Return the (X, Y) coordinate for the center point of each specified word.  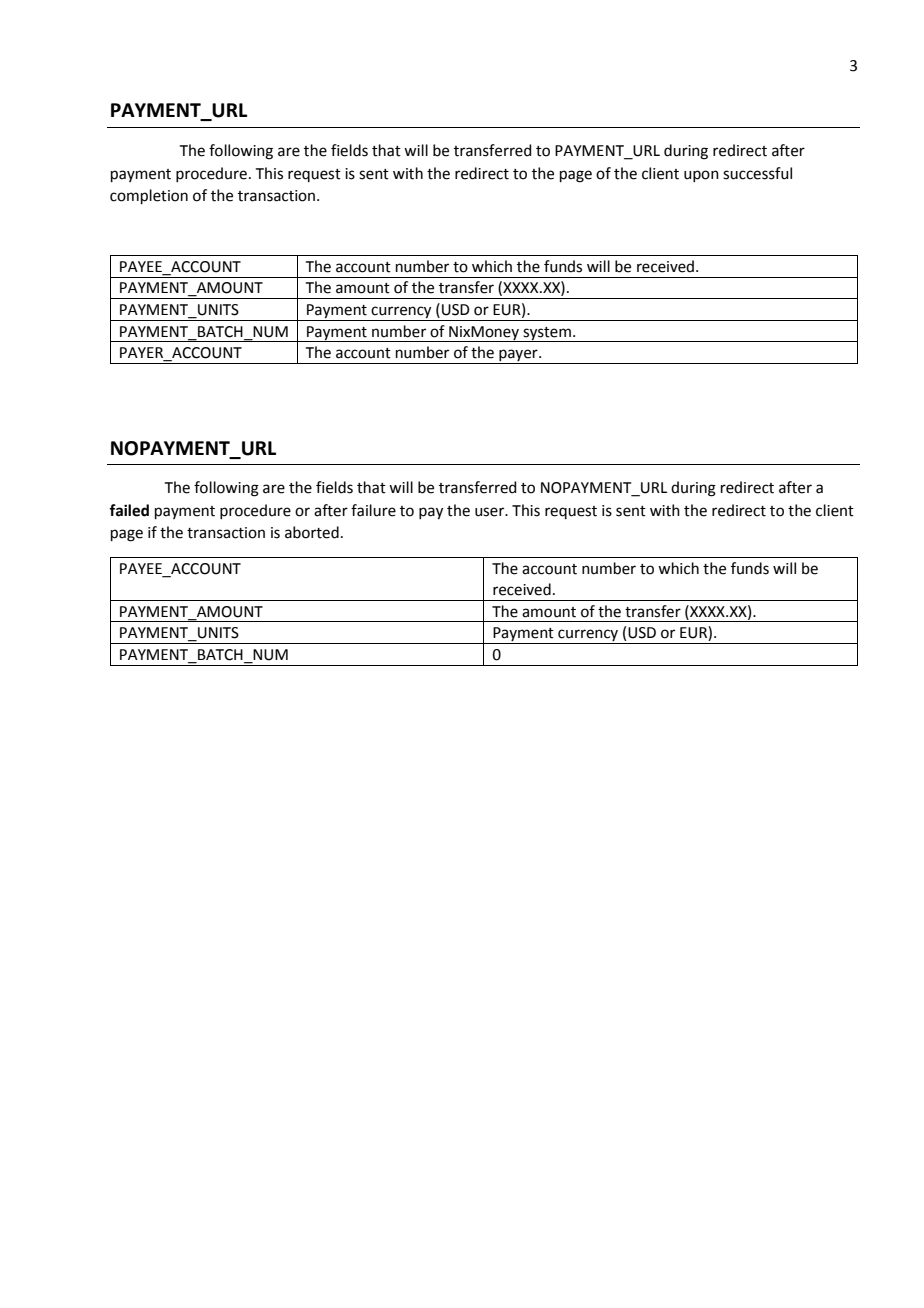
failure (373, 510)
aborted (312, 532)
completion (149, 196)
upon (701, 176)
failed (129, 510)
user (491, 512)
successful (757, 173)
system (547, 334)
